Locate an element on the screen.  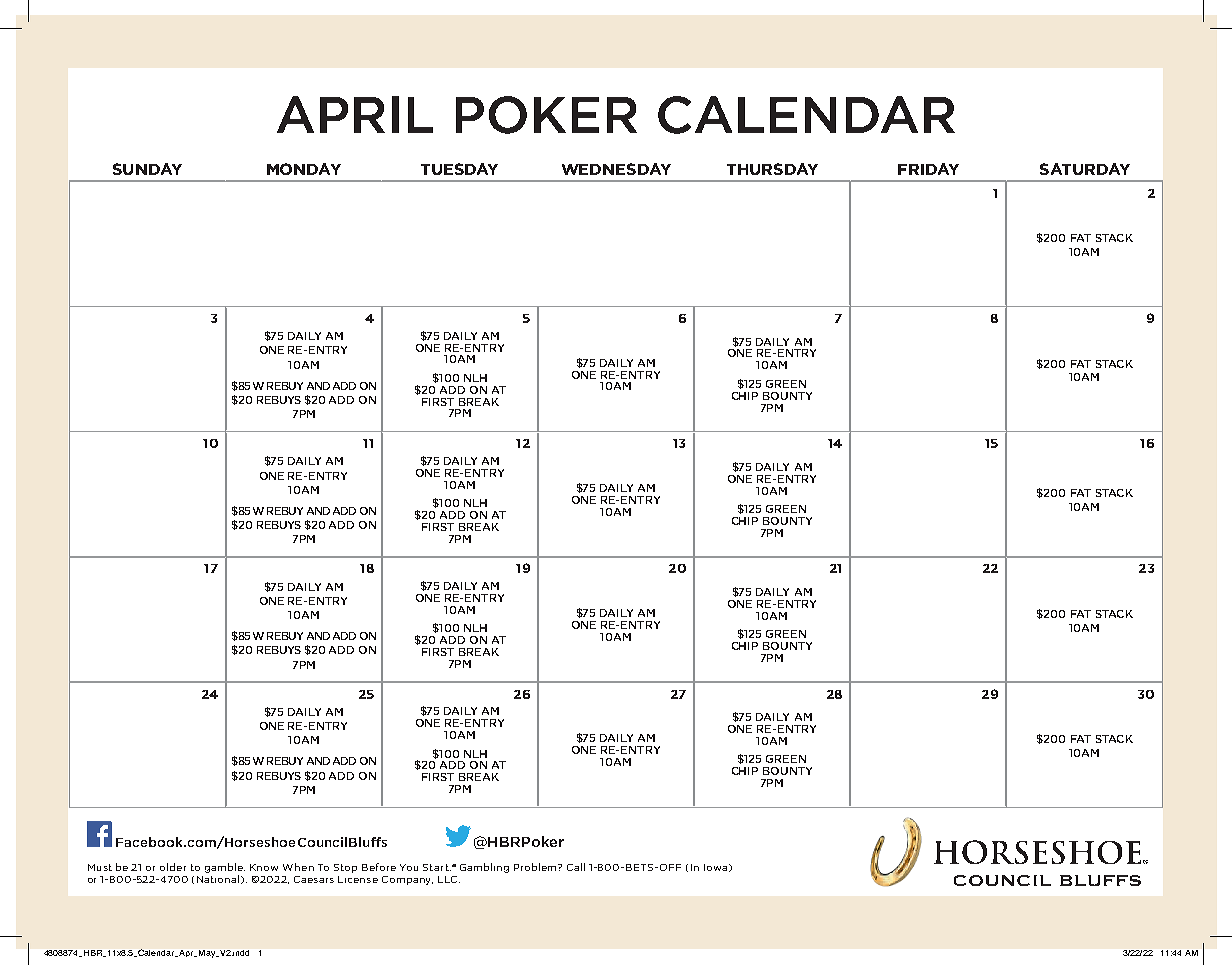
SUNDAY is located at coordinates (147, 169).
